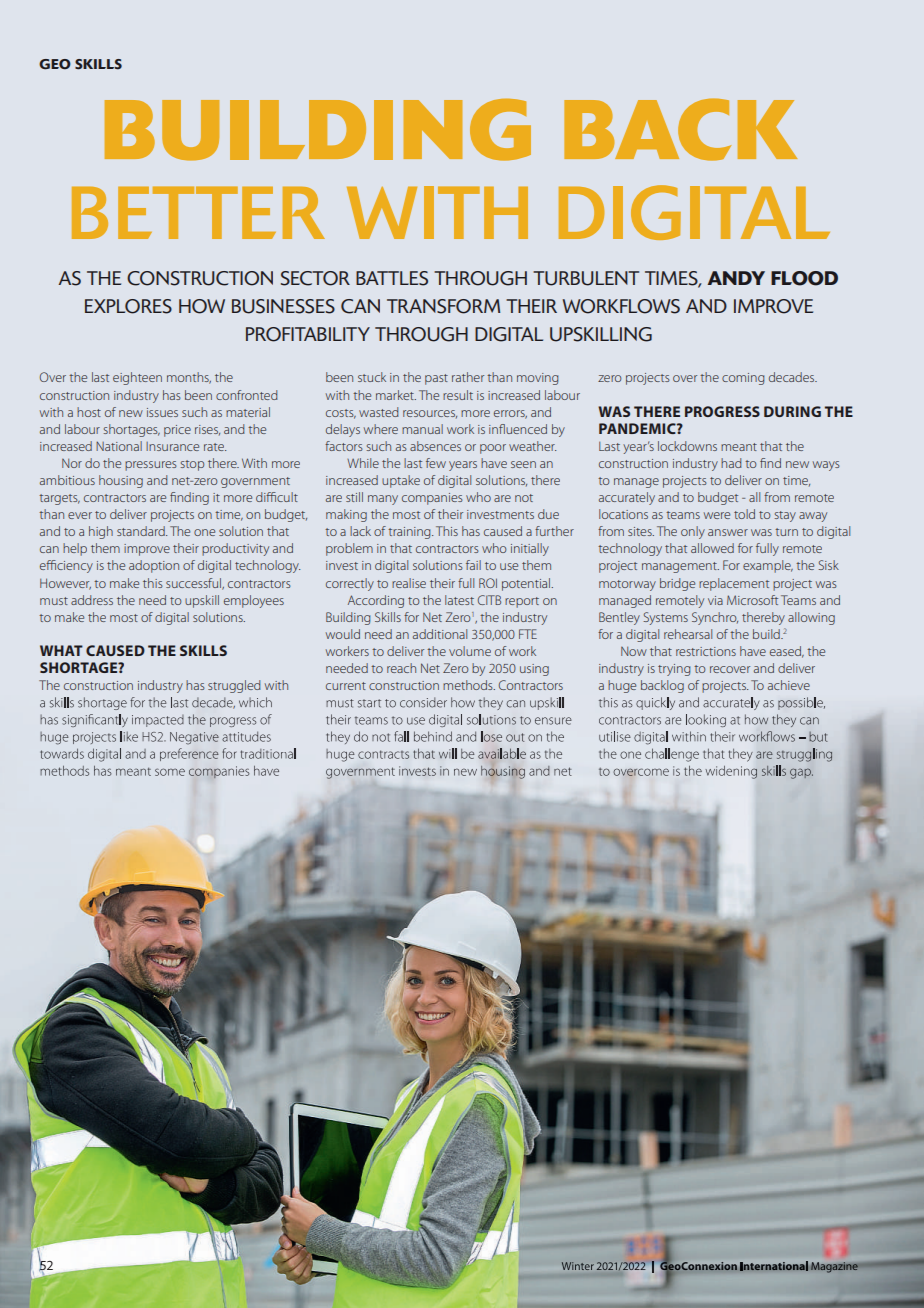 The width and height of the image is (924, 1308). I want to click on told, so click(744, 514).
